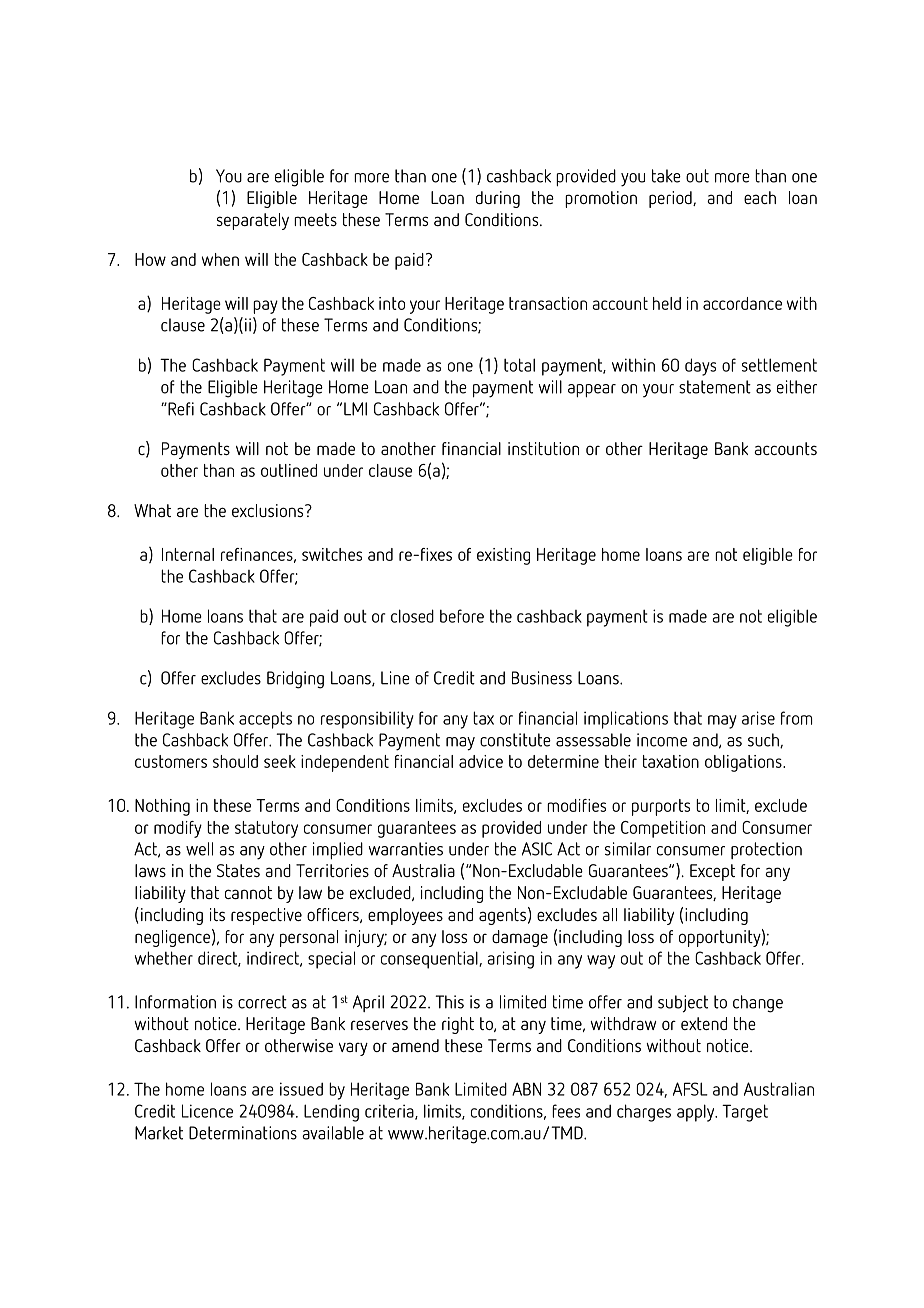 The image size is (924, 1308). What do you see at coordinates (526, 1089) in the image?
I see `ABN` at bounding box center [526, 1089].
